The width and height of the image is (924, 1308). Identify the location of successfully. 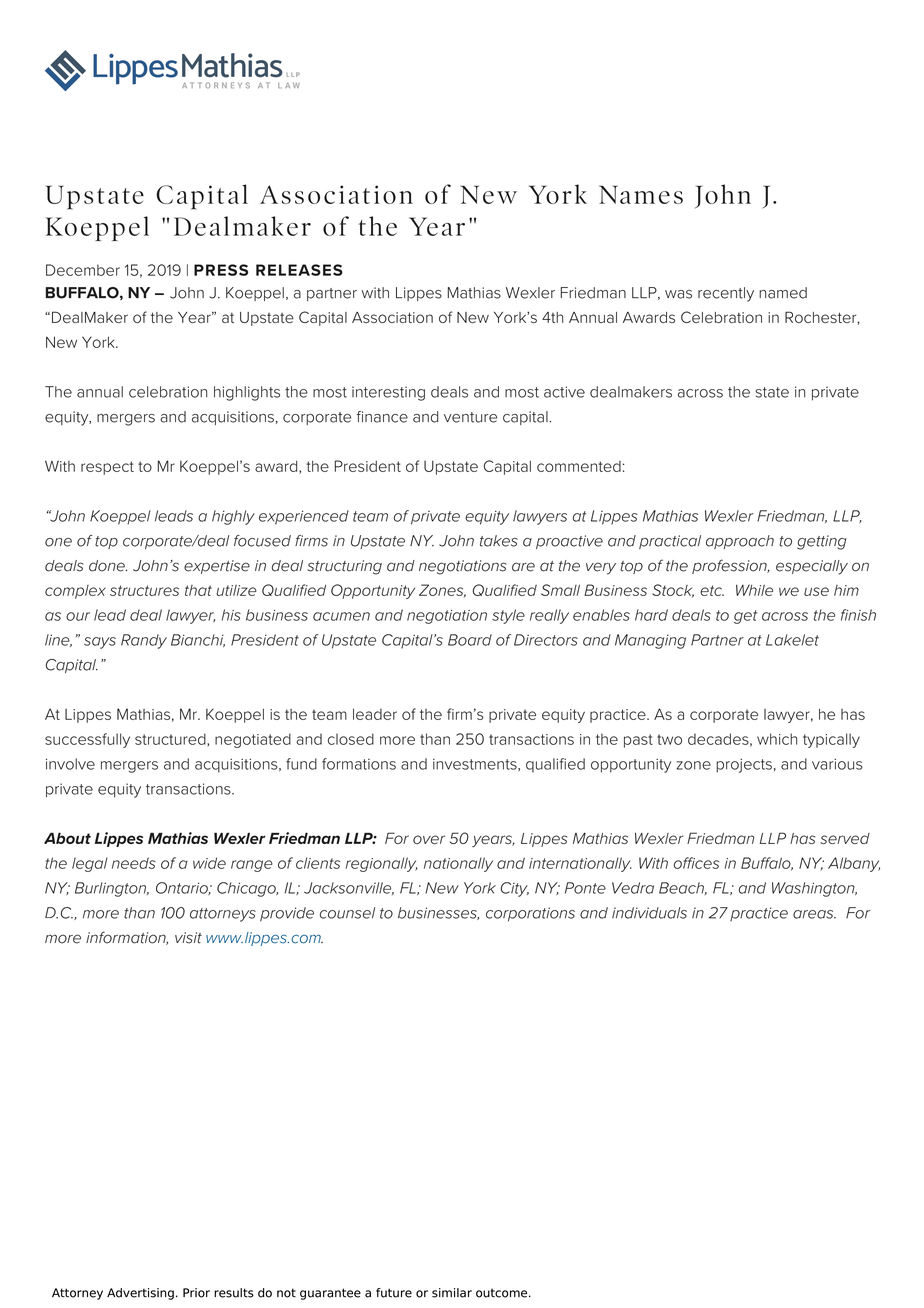
(87, 740).
